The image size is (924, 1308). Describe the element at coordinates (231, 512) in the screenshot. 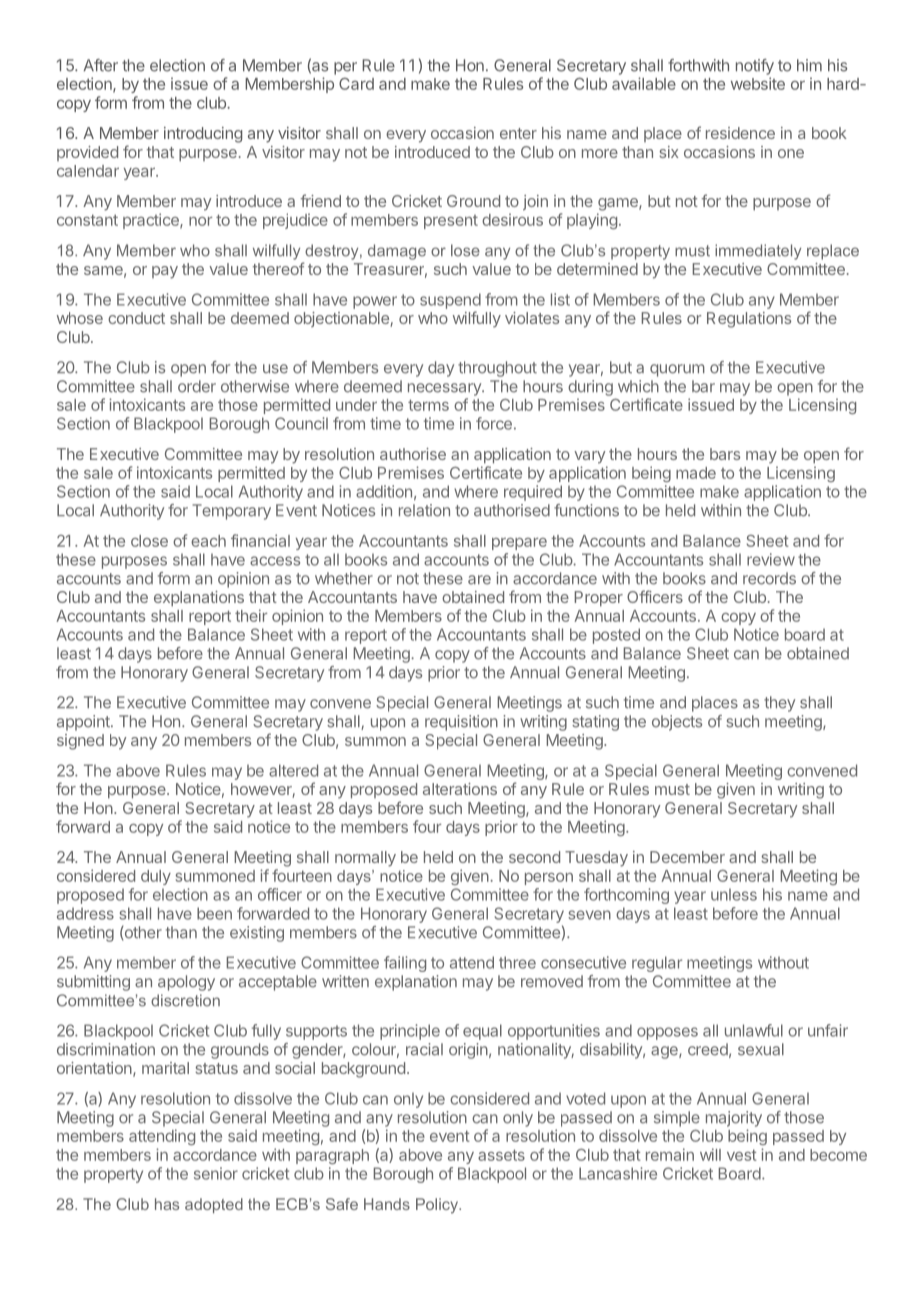

I see `Temporary` at that location.
